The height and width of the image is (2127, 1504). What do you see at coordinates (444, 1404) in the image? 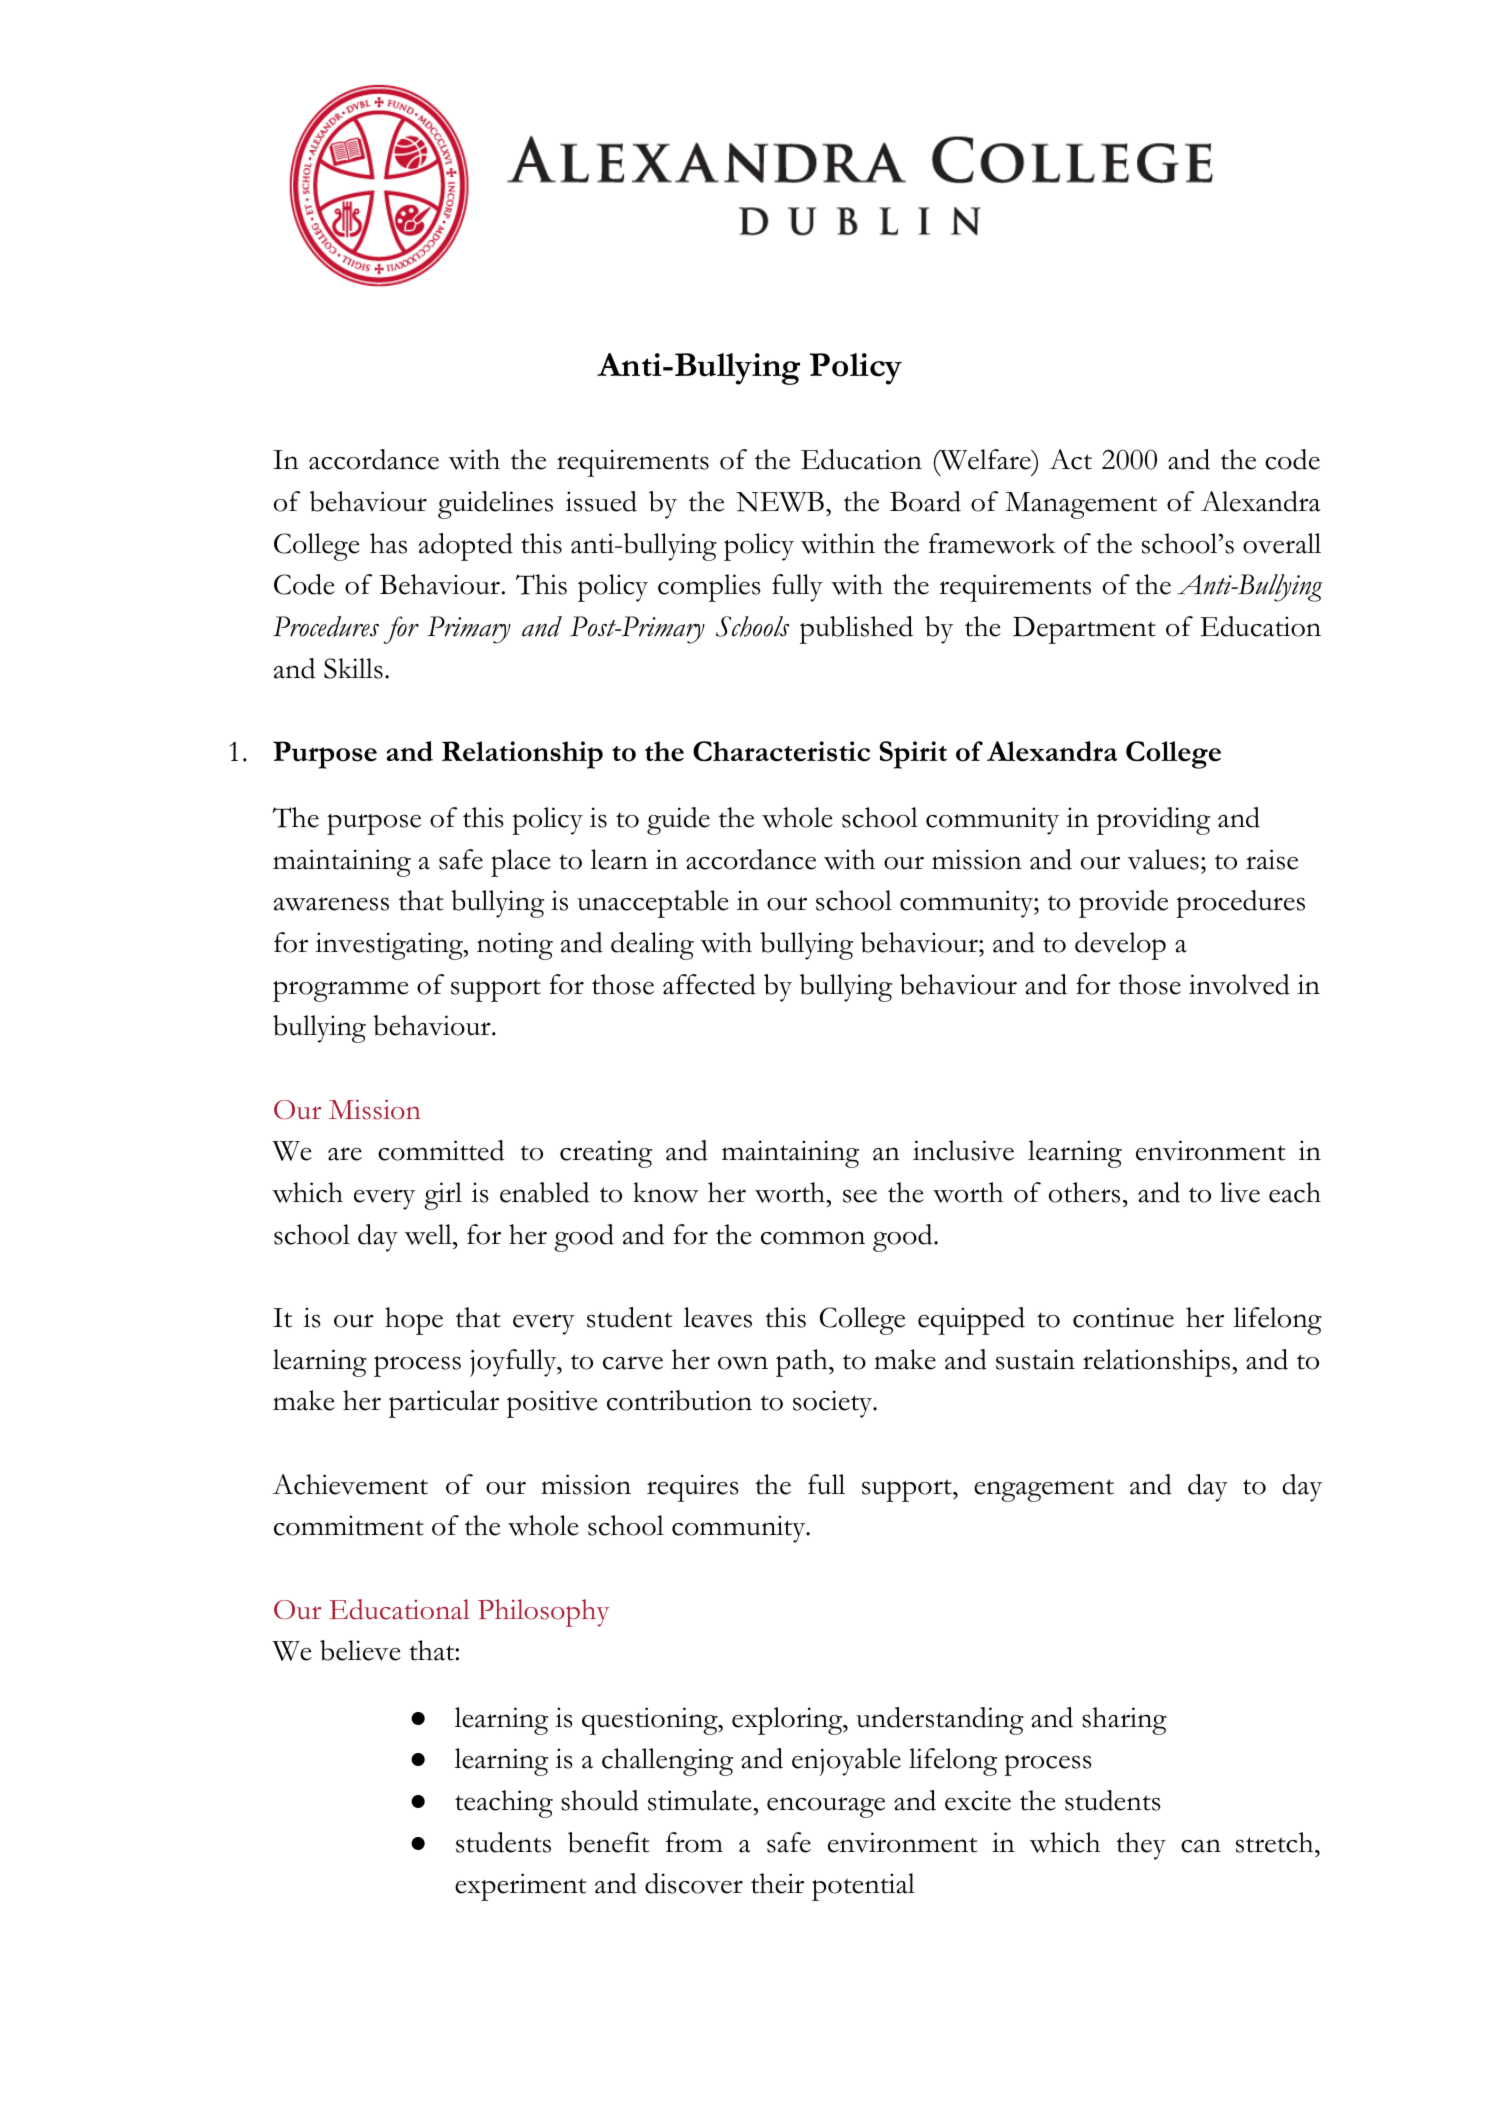
I see `particular` at bounding box center [444, 1404].
